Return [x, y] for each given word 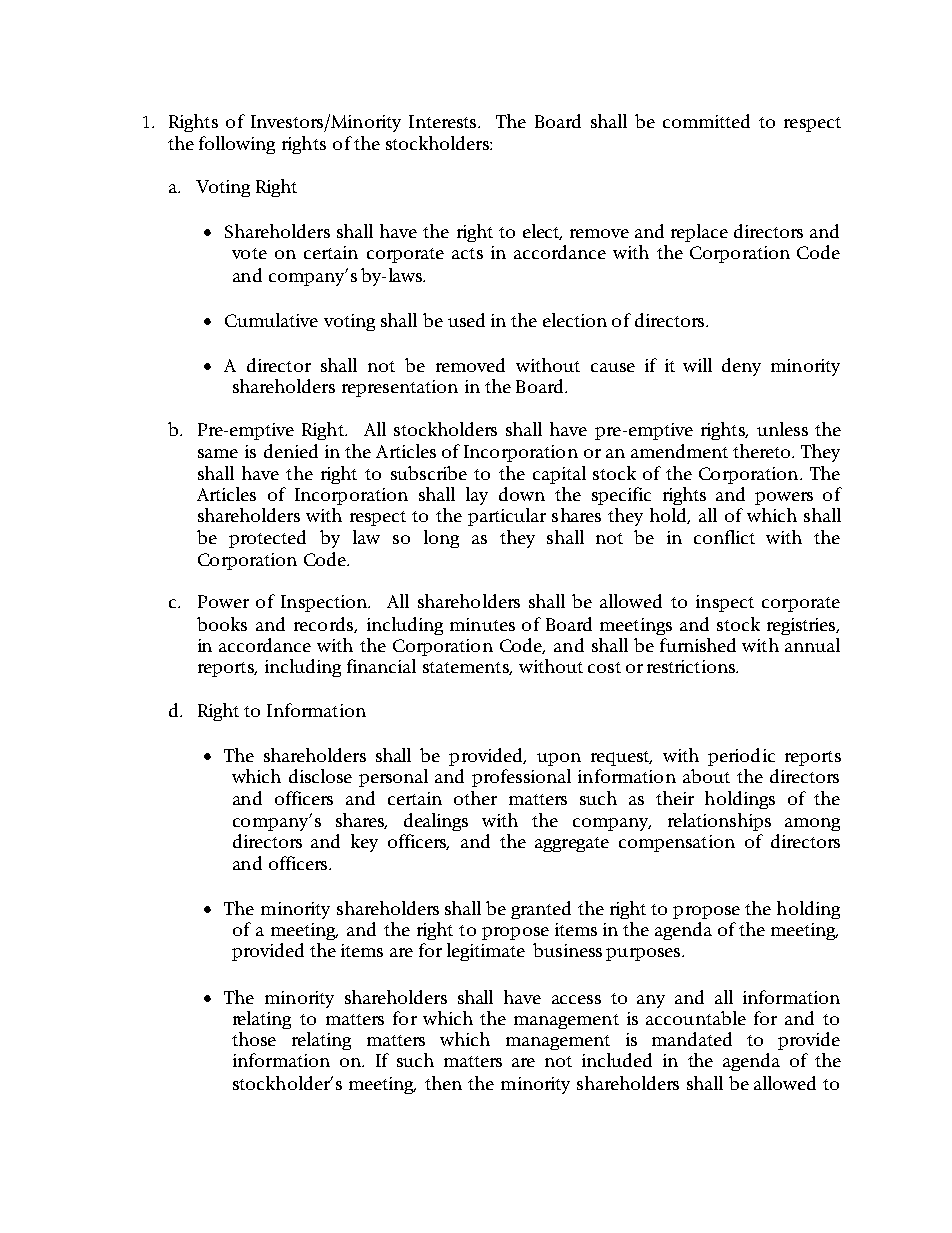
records [324, 625]
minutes [482, 624]
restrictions [692, 666]
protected [267, 539]
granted [541, 910]
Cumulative [271, 320]
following [237, 145]
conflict [724, 537]
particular [507, 517]
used [466, 320]
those [254, 1039]
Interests [444, 121]
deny [741, 367]
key [364, 843]
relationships [719, 822]
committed [706, 121]
